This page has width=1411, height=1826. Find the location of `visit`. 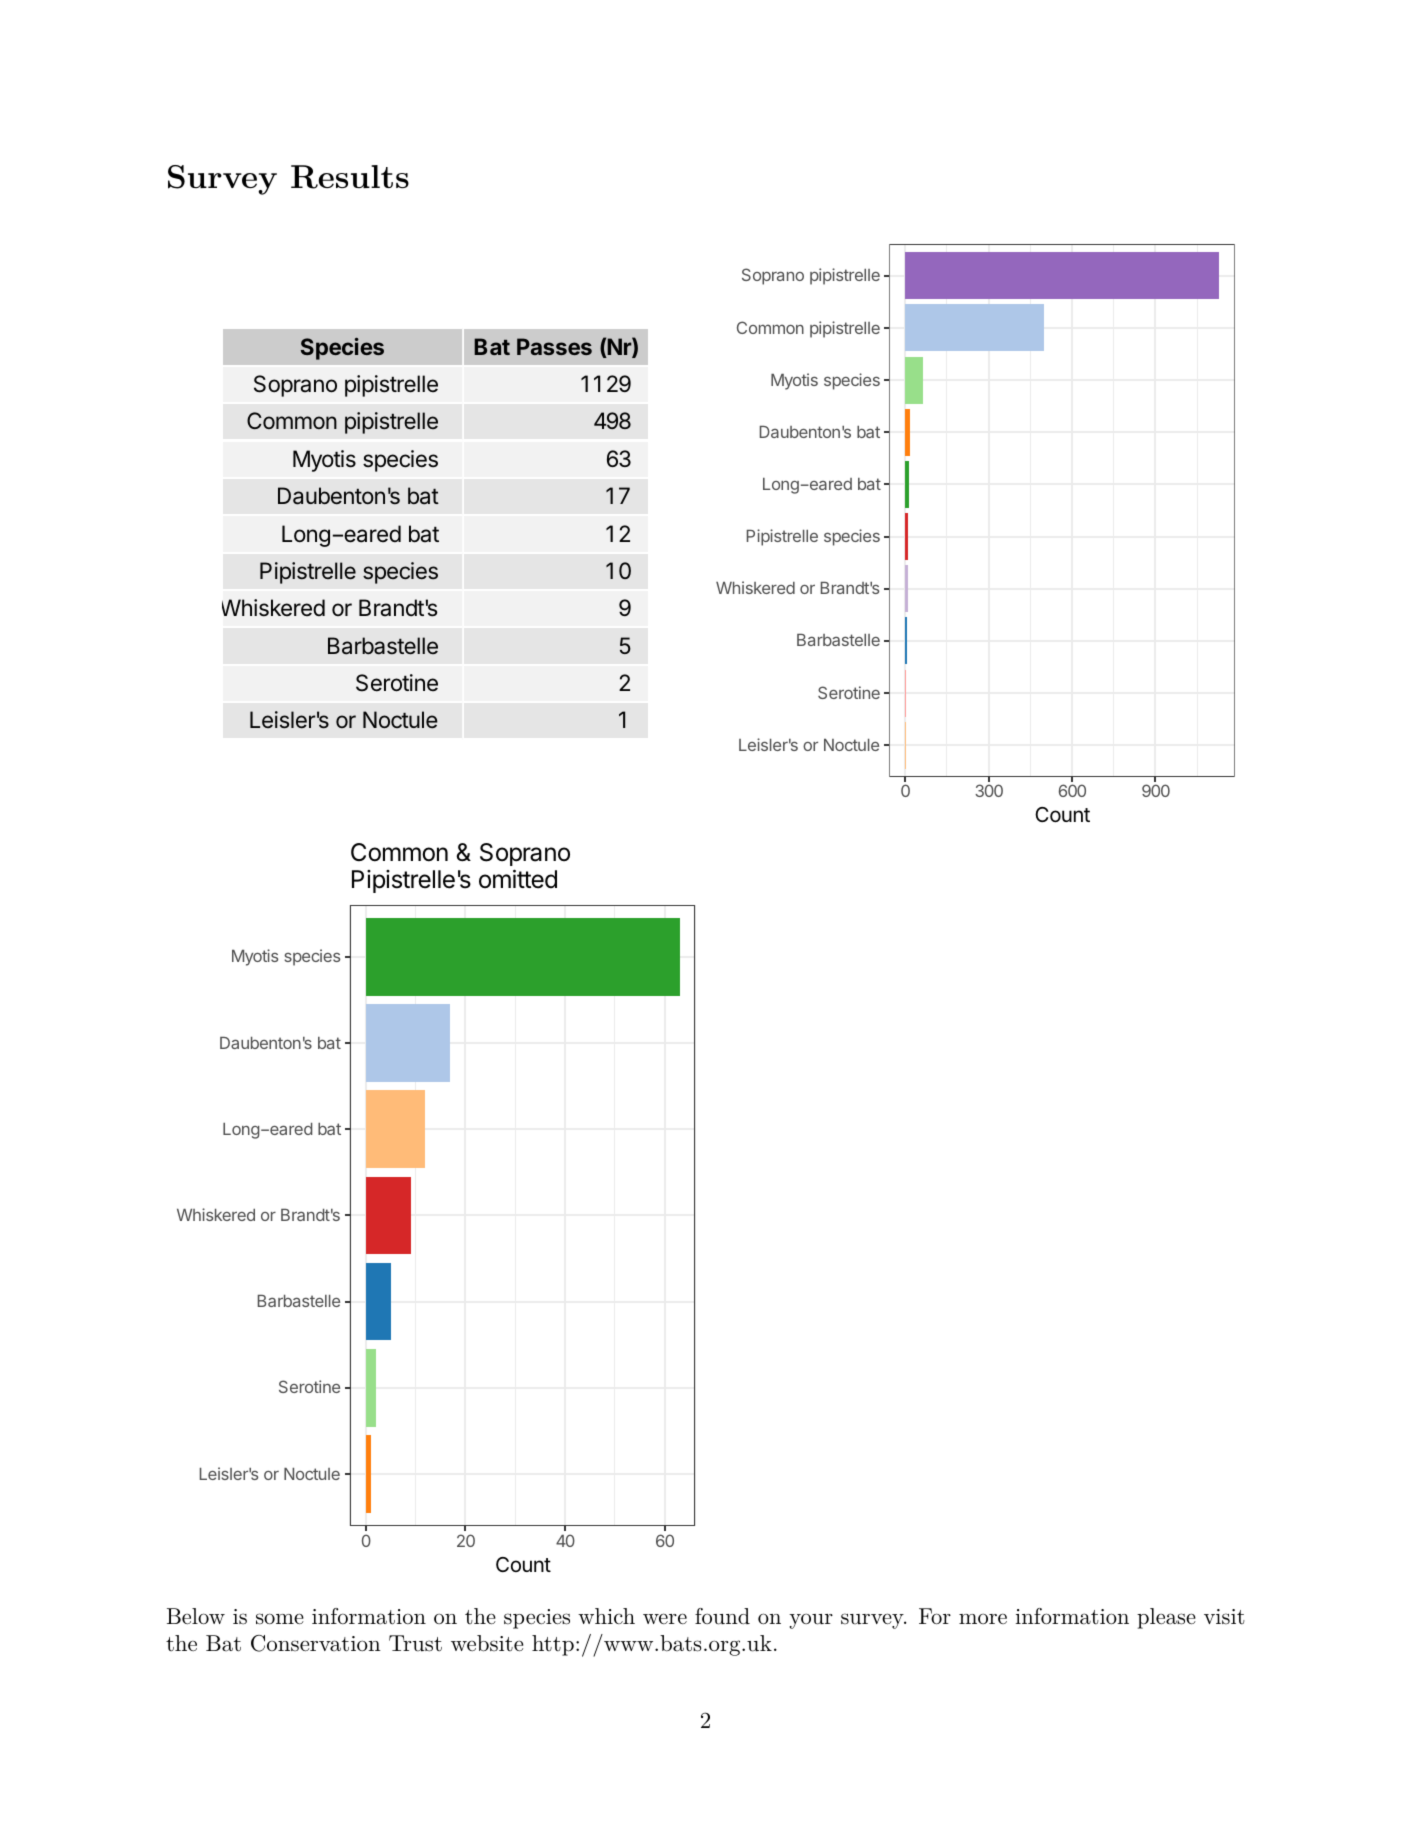

visit is located at coordinates (1224, 1617).
